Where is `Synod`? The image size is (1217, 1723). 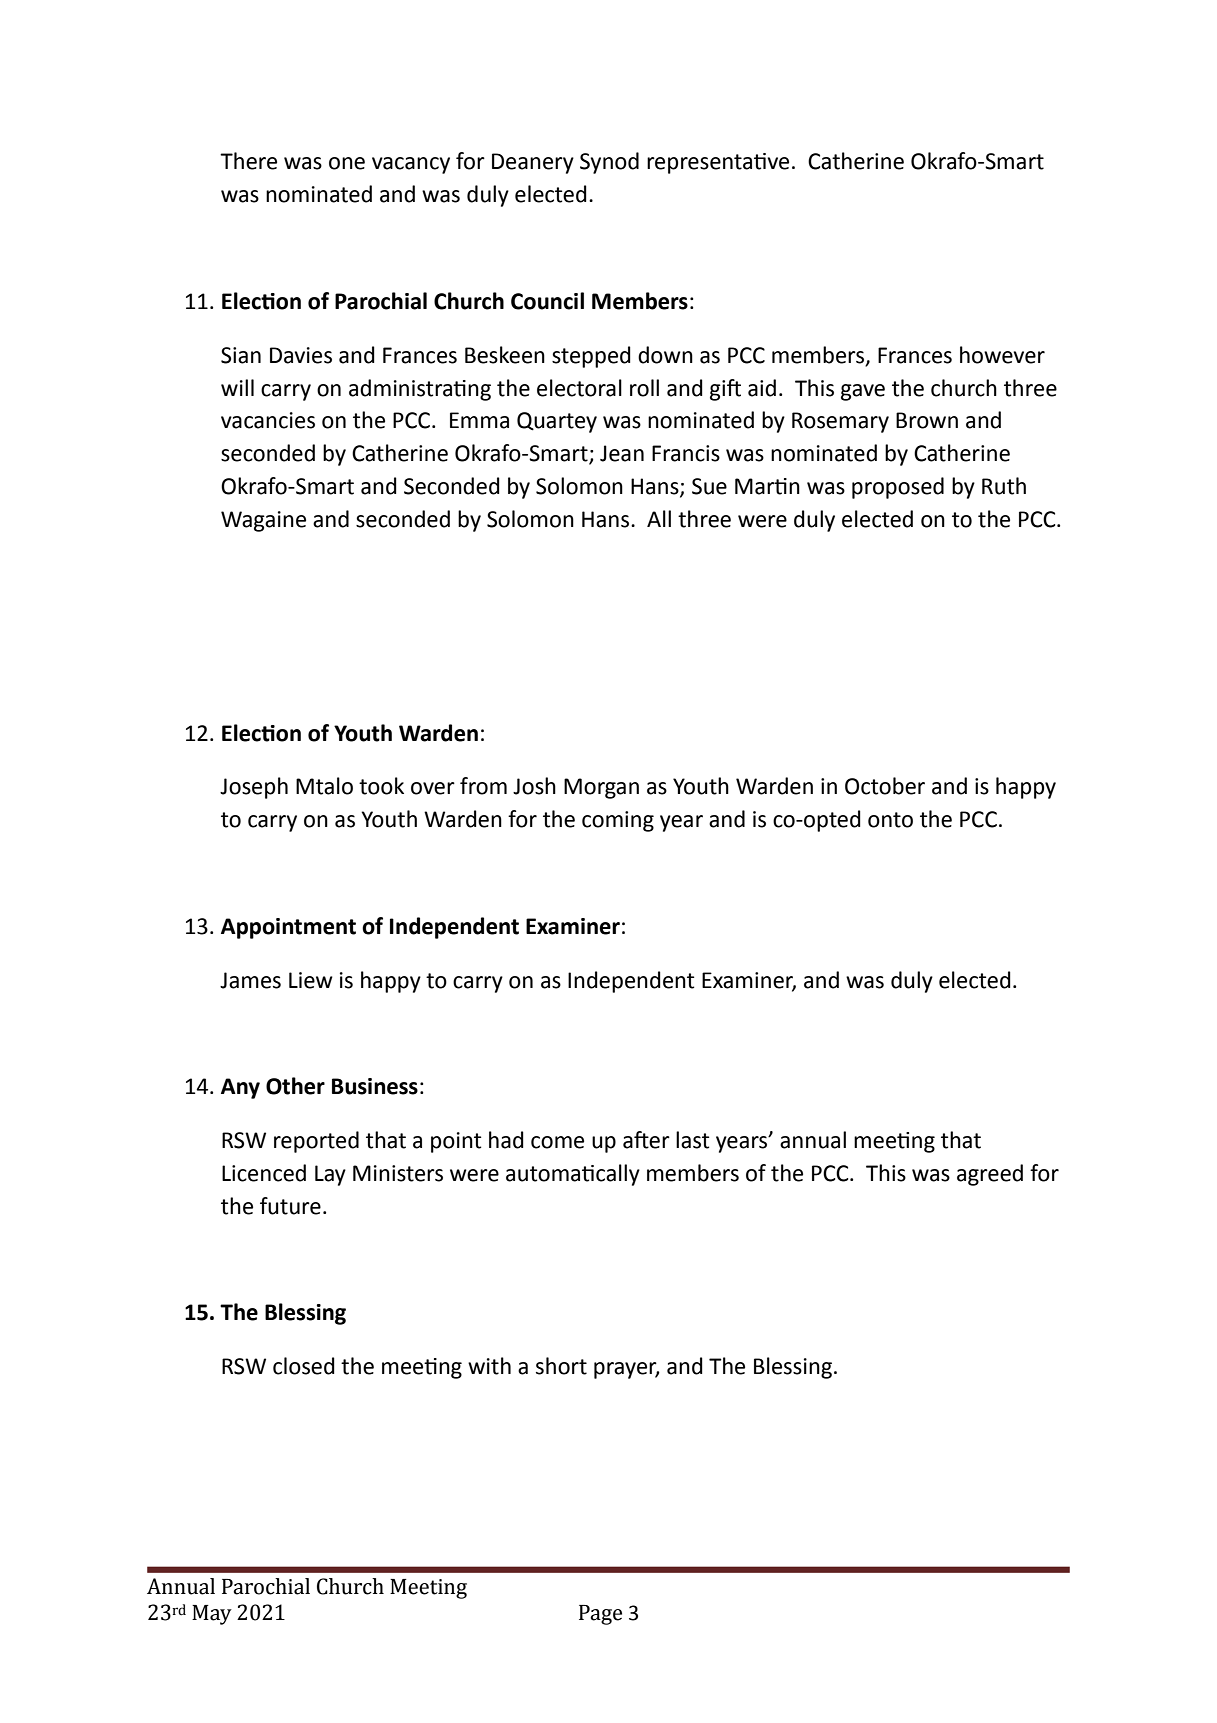 Synod is located at coordinates (609, 163).
